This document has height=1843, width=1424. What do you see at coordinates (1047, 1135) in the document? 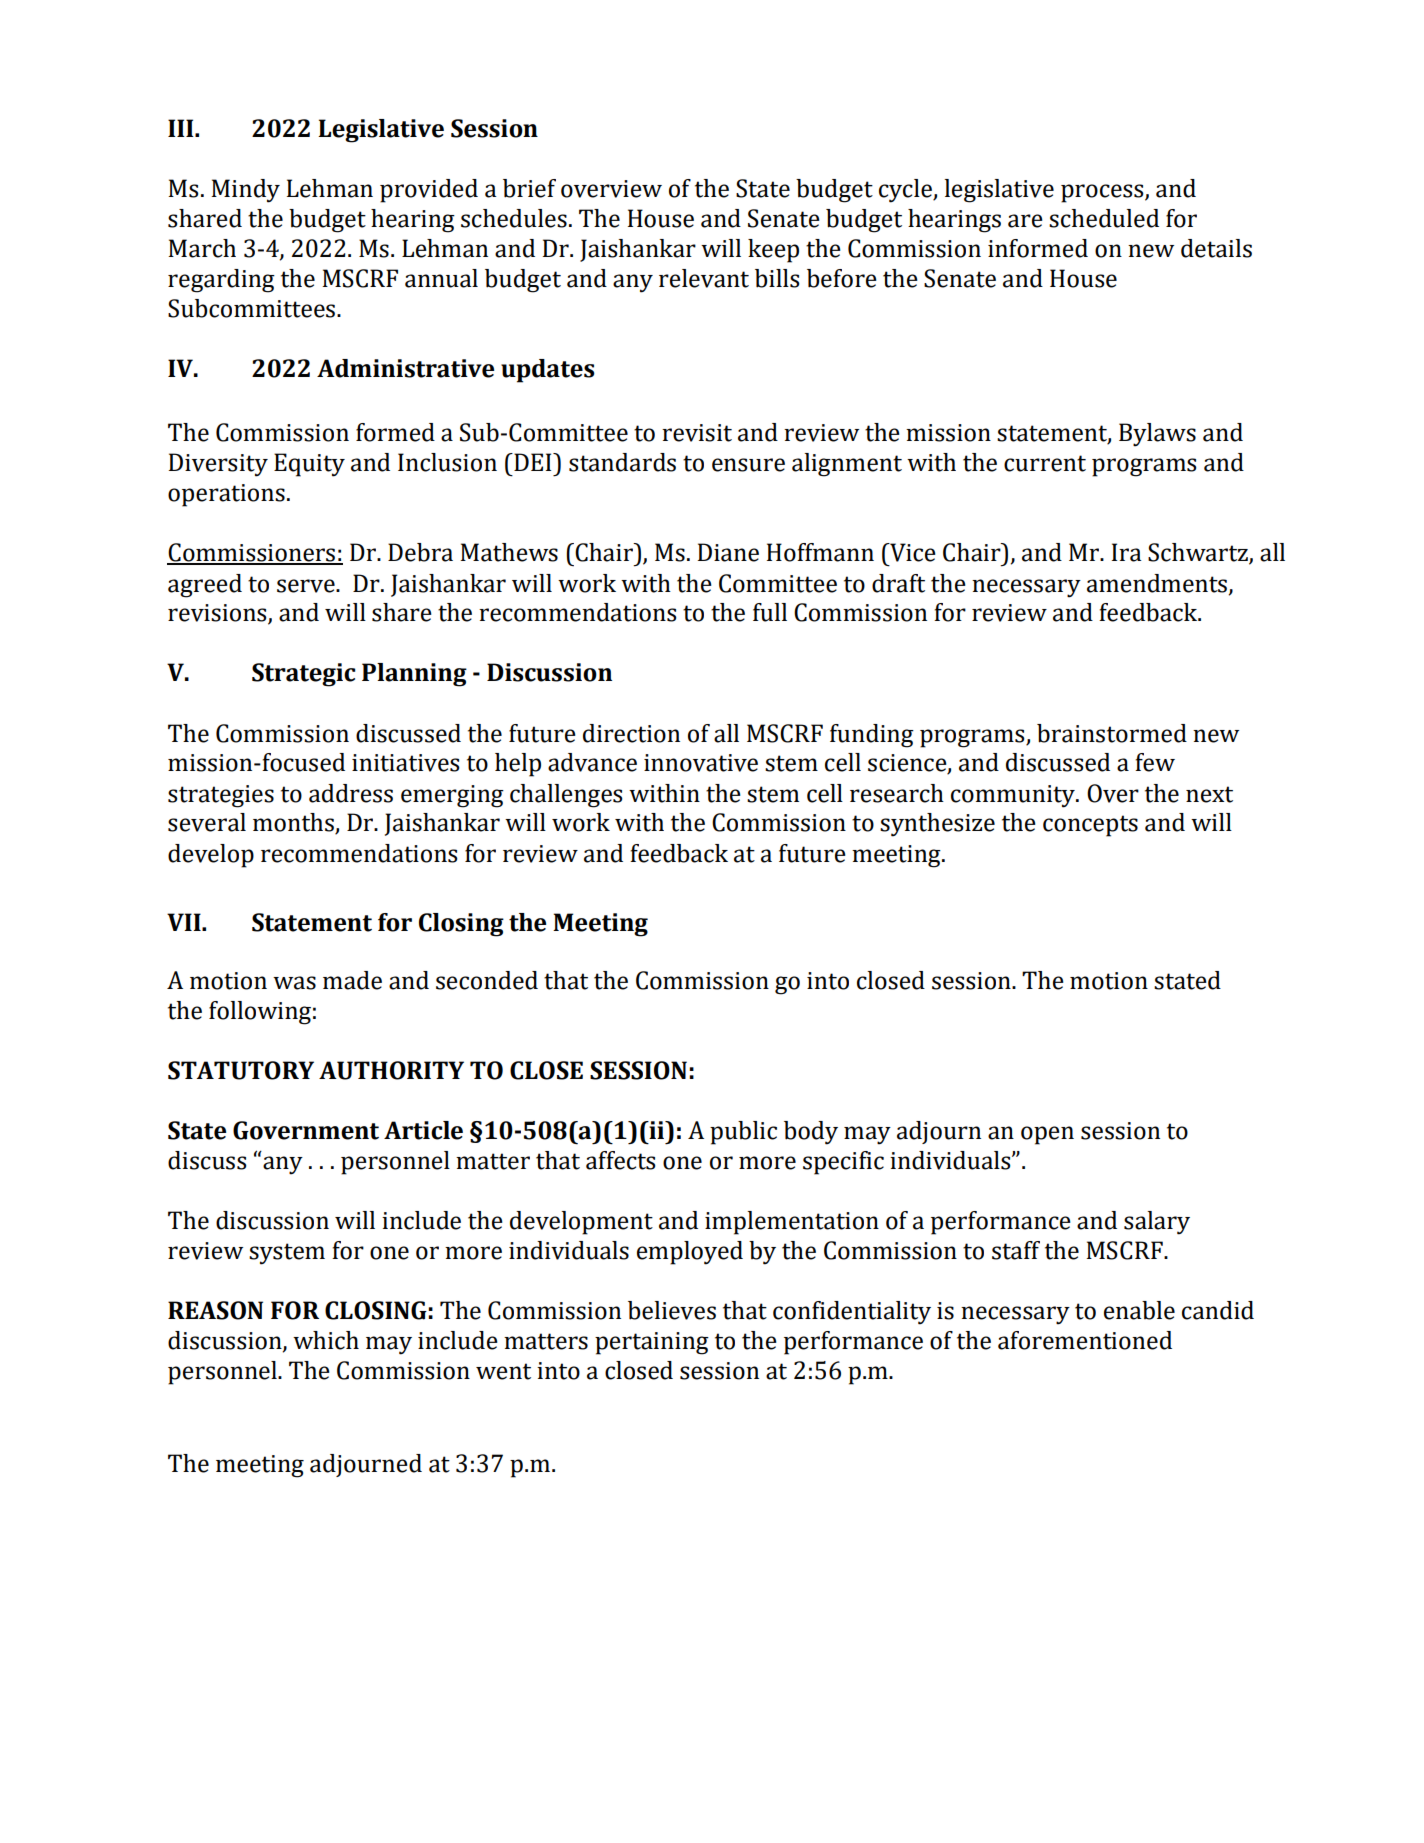
I see `open` at bounding box center [1047, 1135].
